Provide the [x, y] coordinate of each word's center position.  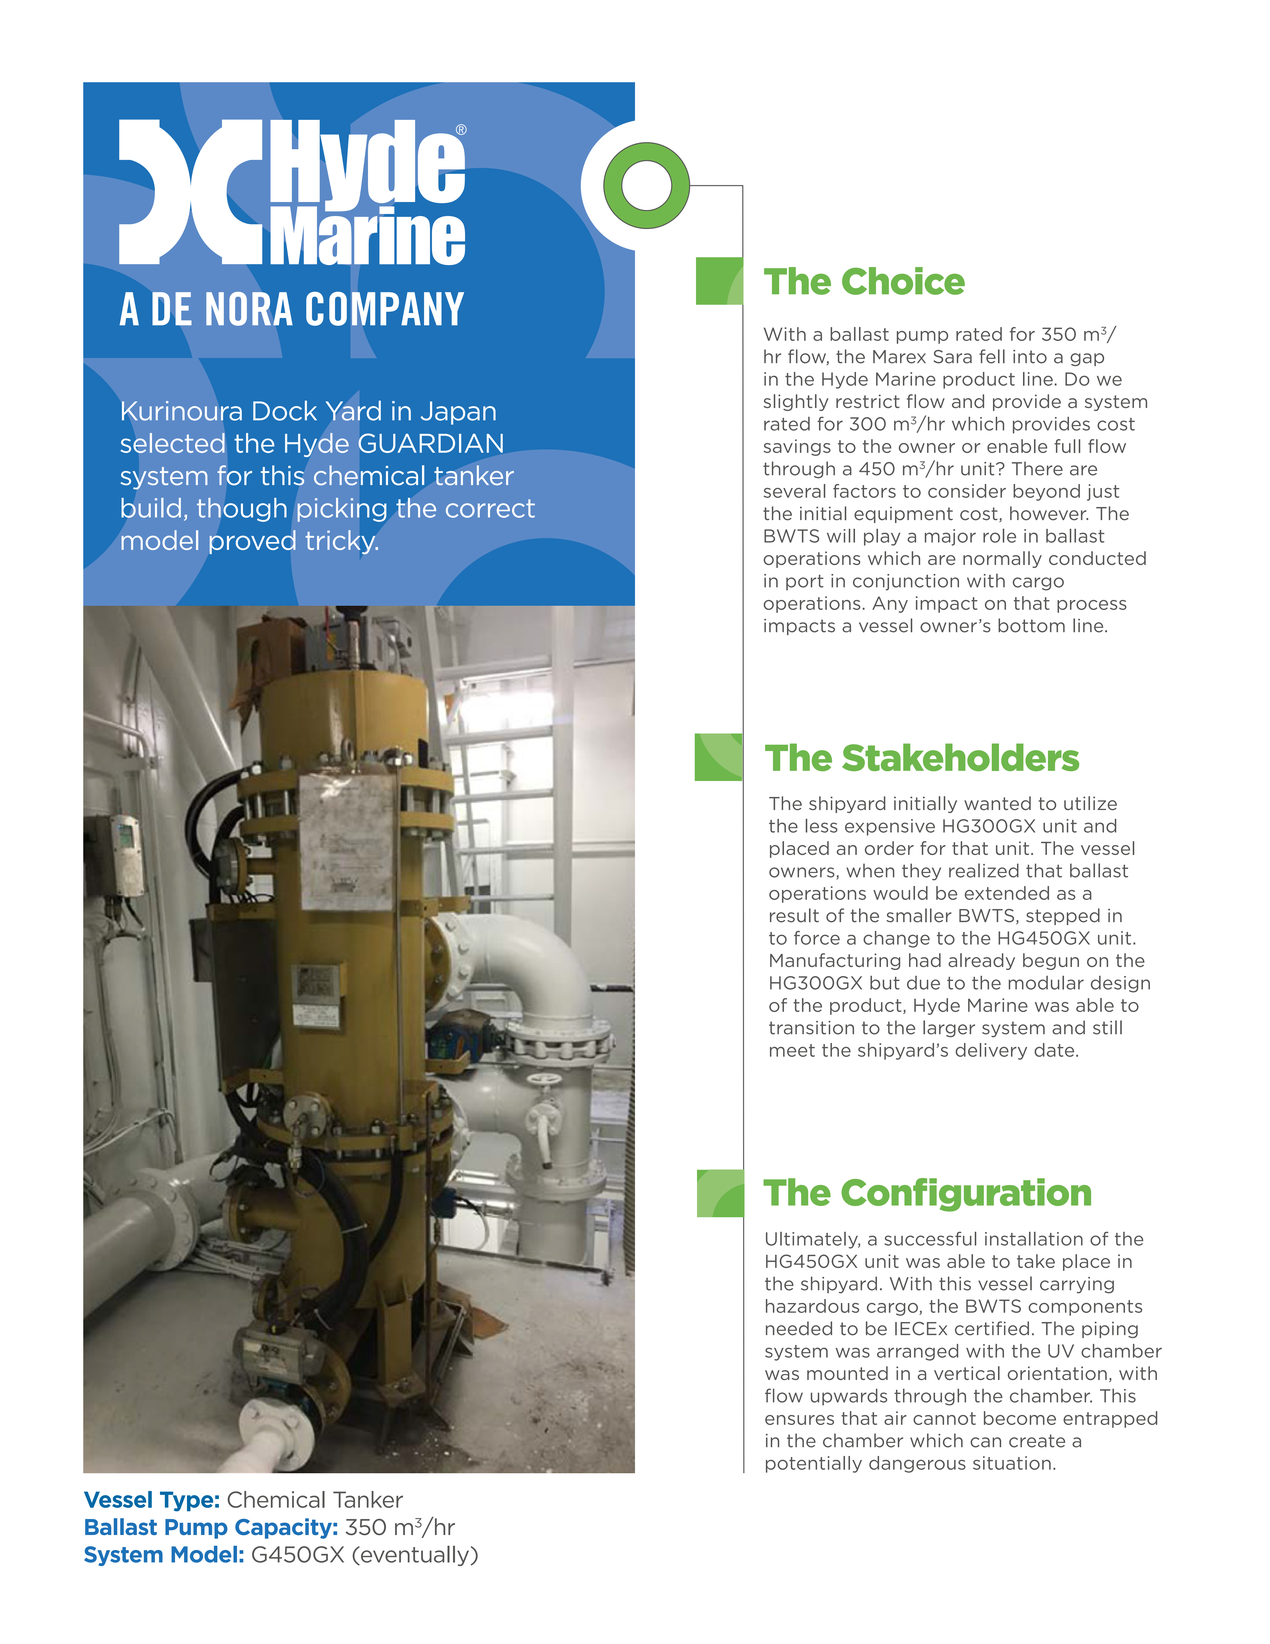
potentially [814, 1464]
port [805, 582]
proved [252, 542]
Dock [285, 410]
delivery [991, 1051]
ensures [799, 1420]
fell [992, 356]
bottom [1031, 625]
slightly [796, 402]
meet [792, 1050]
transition [811, 1028]
